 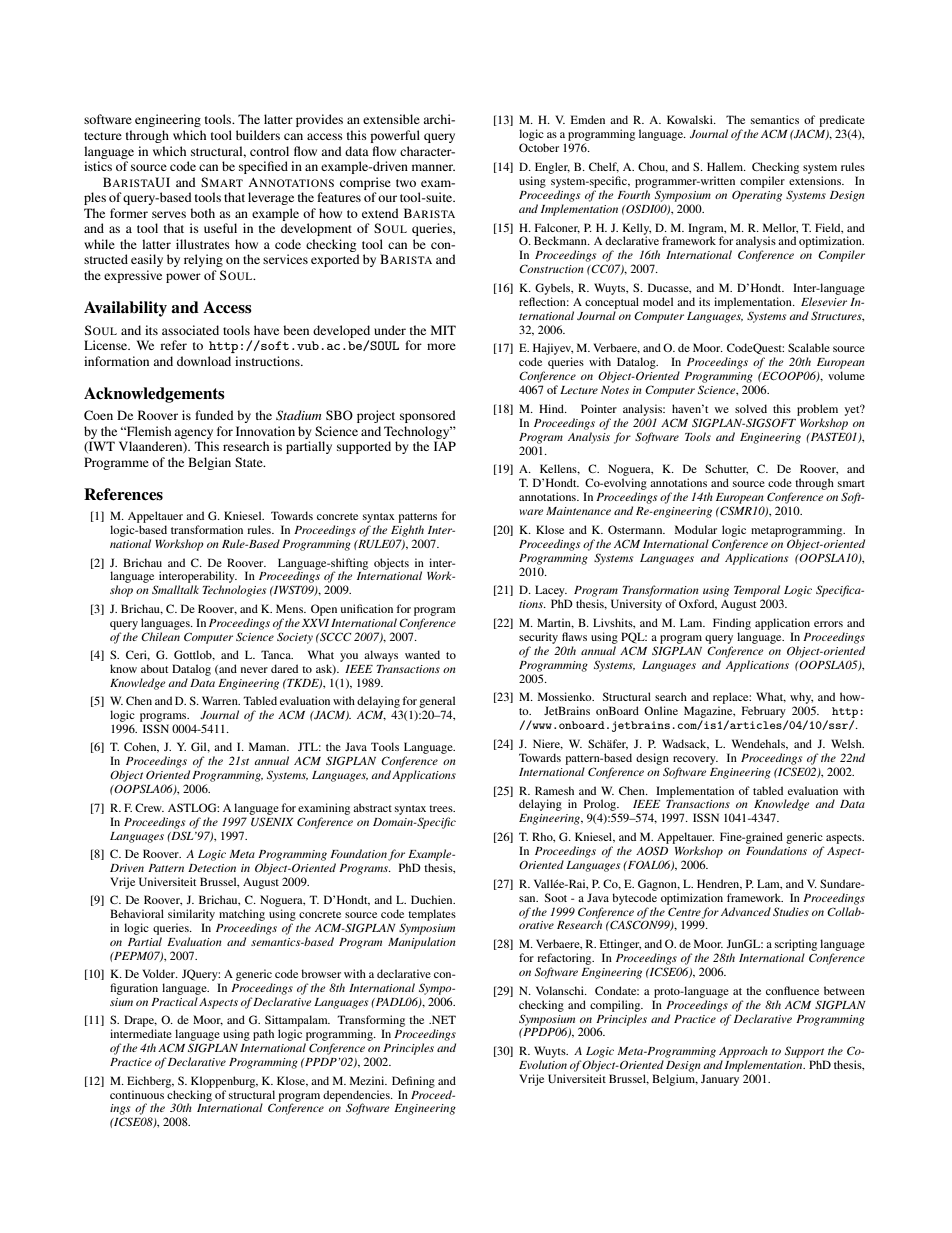 What do you see at coordinates (757, 196) in the screenshot?
I see `Operating` at bounding box center [757, 196].
